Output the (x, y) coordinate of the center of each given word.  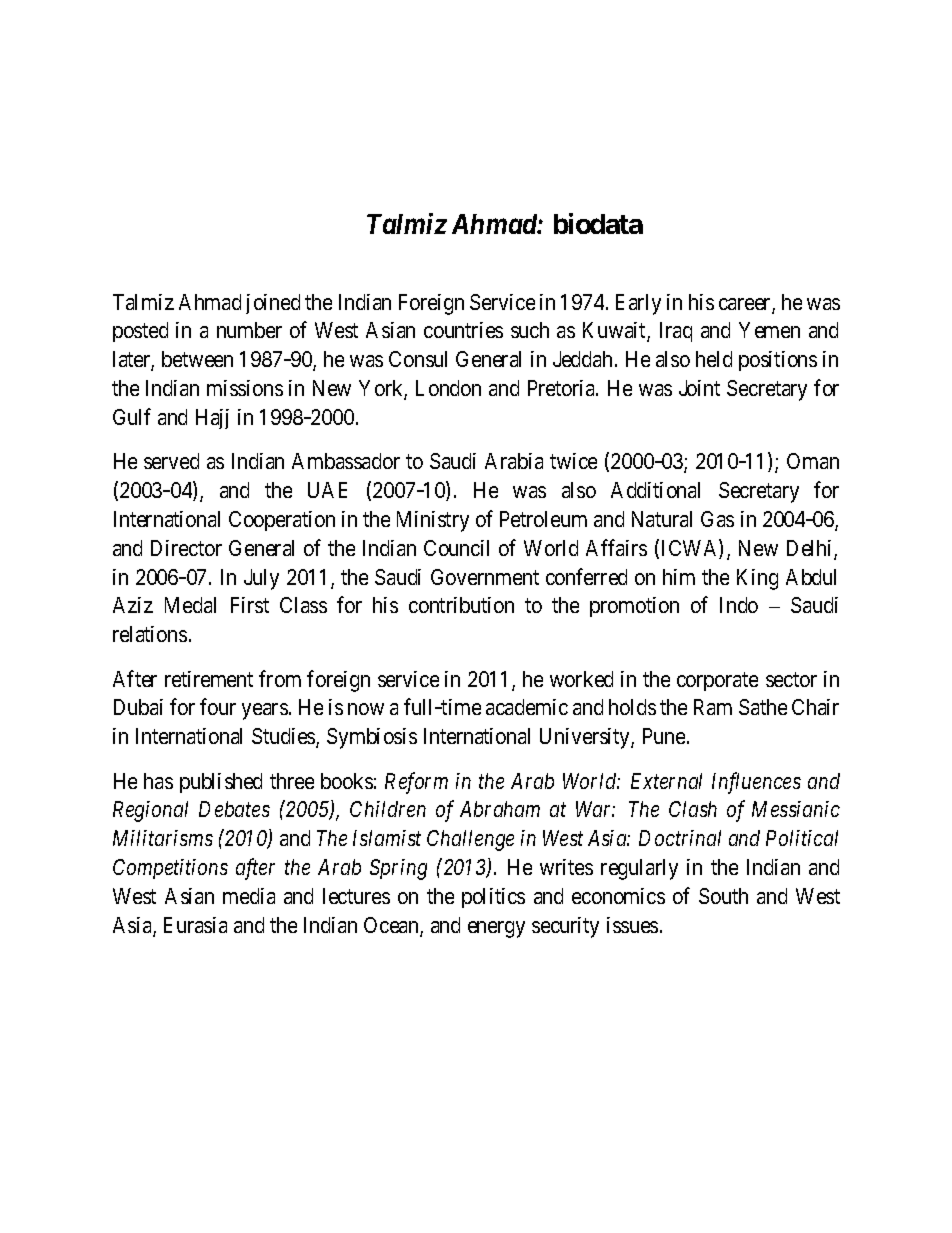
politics (493, 898)
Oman (813, 461)
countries (463, 330)
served (171, 461)
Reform (416, 783)
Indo (739, 605)
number (249, 330)
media (249, 896)
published (221, 783)
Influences (756, 783)
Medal (190, 605)
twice (573, 461)
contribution (461, 605)
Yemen (769, 330)
